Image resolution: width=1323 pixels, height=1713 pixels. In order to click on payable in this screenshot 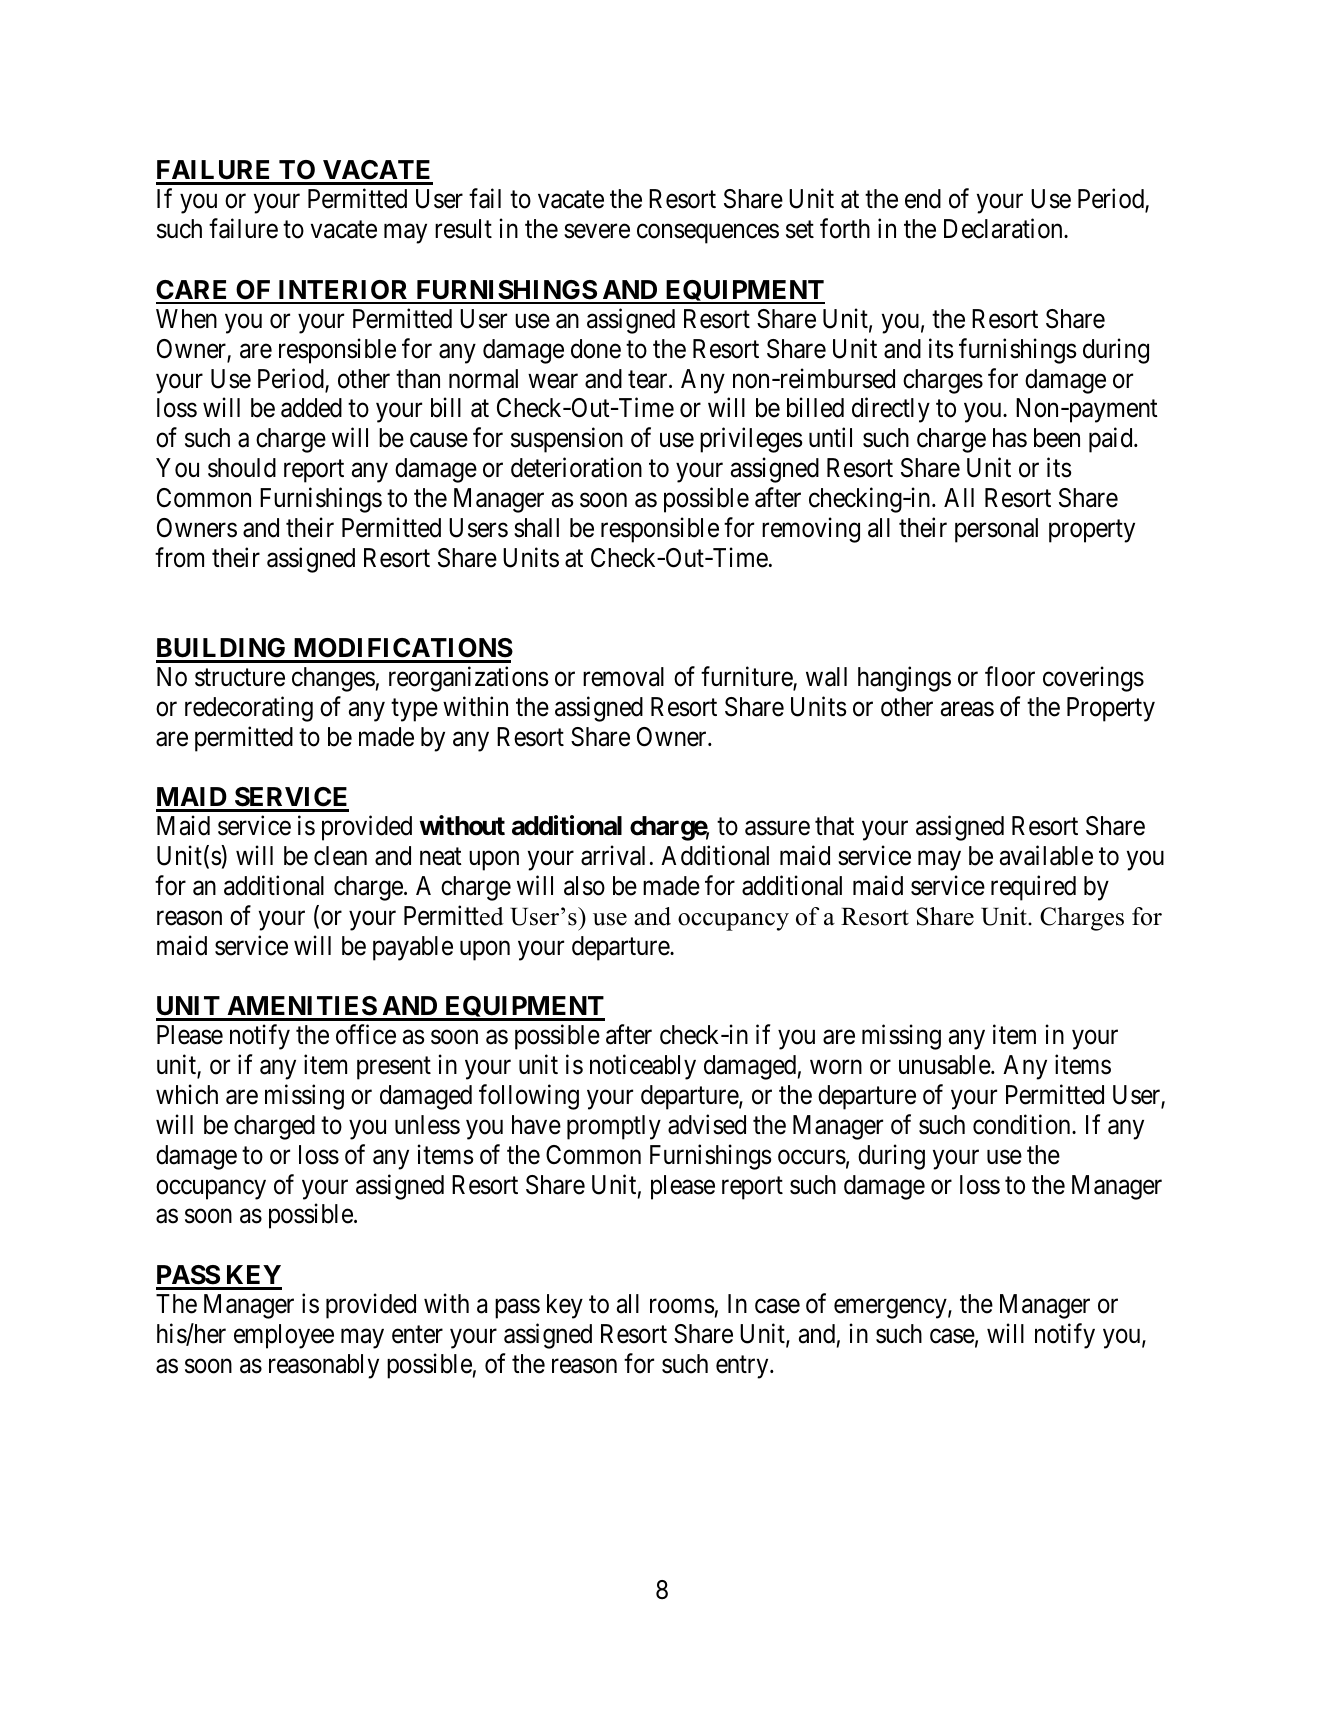, I will do `click(413, 948)`.
